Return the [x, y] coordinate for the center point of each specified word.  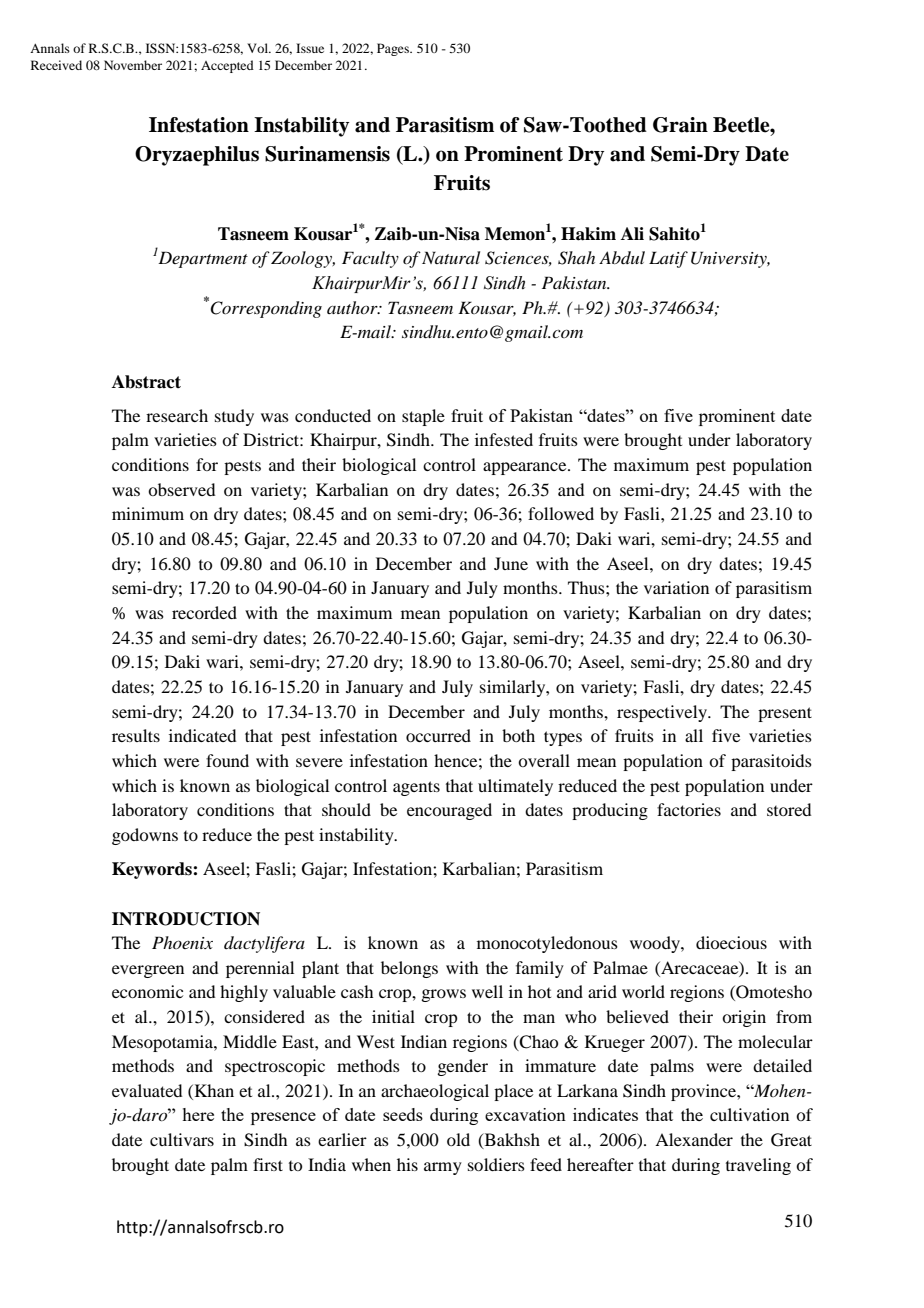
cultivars [182, 1139]
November [133, 65]
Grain [680, 125]
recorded [204, 612]
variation [676, 587]
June [511, 563]
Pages [394, 49]
